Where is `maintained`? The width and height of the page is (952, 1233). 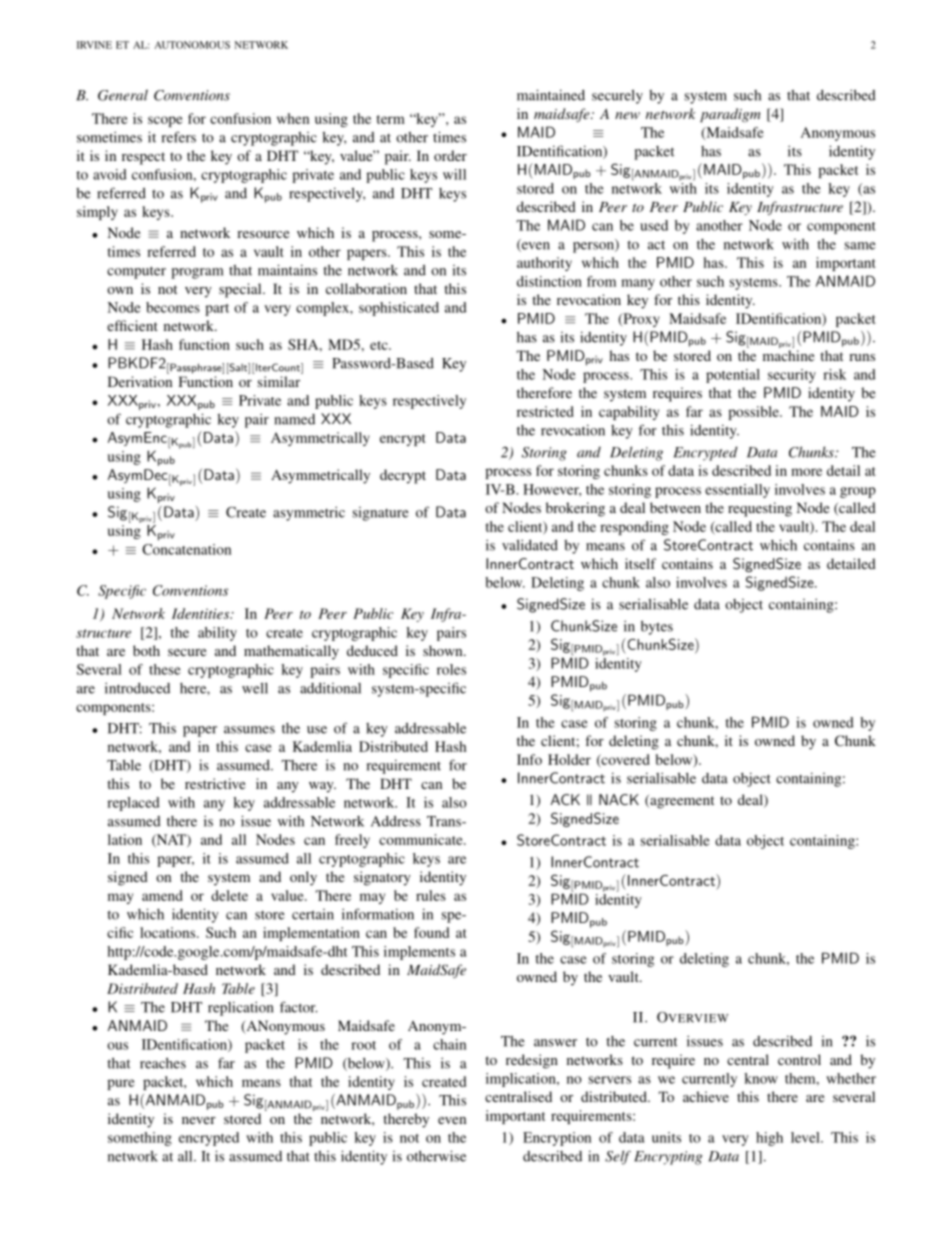
maintained is located at coordinates (551, 95).
